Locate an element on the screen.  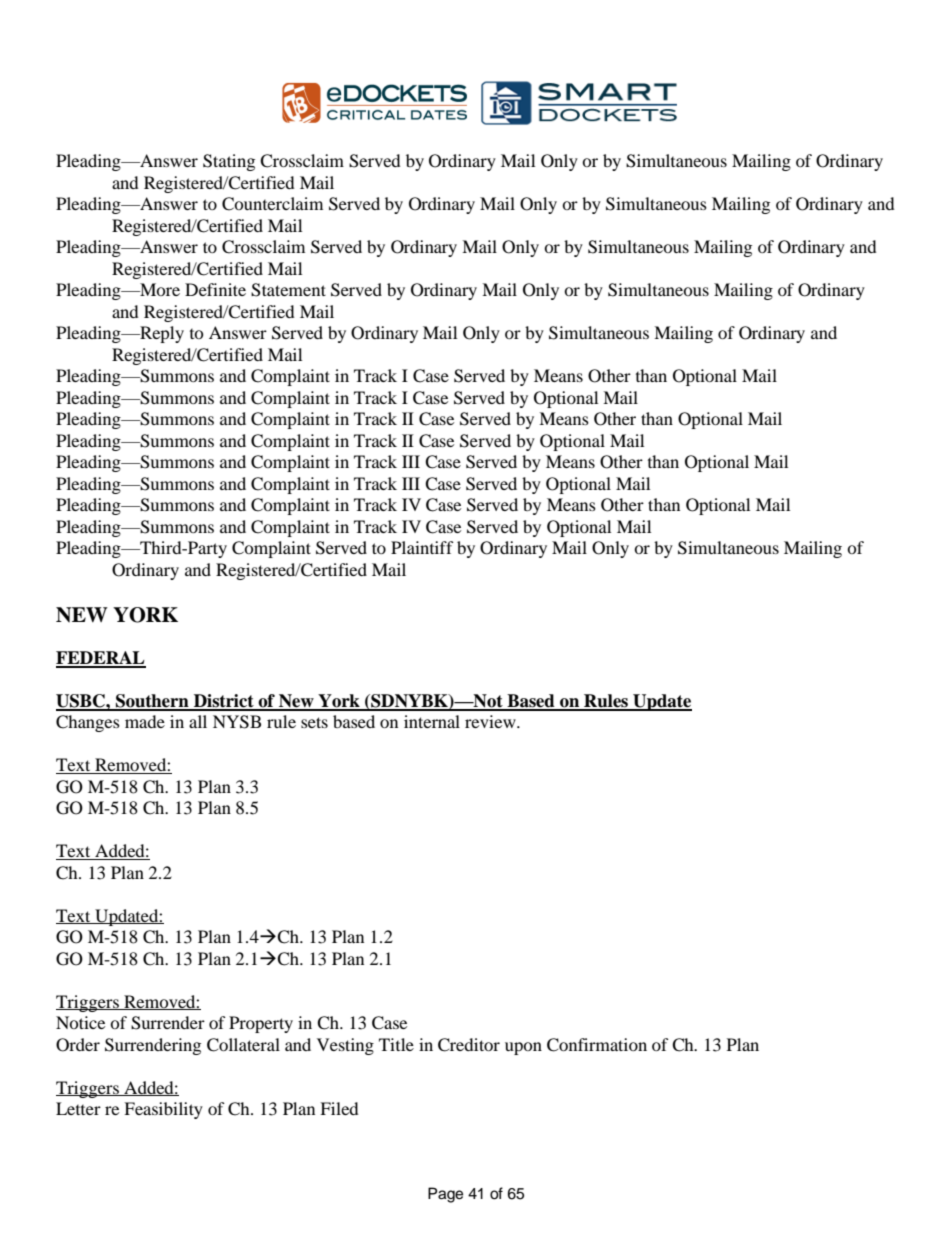
Feasibility is located at coordinates (163, 1110).
